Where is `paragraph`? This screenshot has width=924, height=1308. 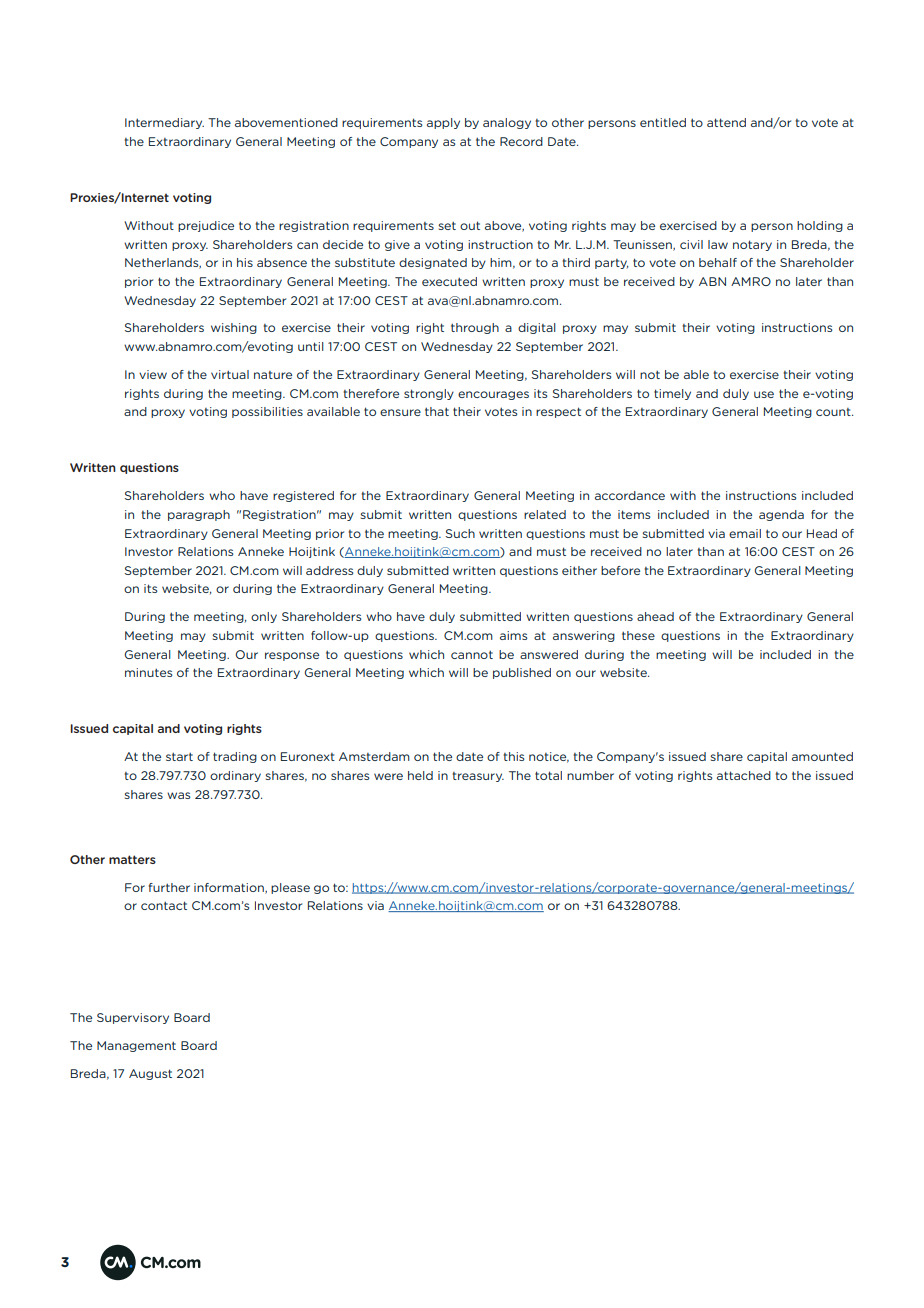 paragraph is located at coordinates (199, 515).
